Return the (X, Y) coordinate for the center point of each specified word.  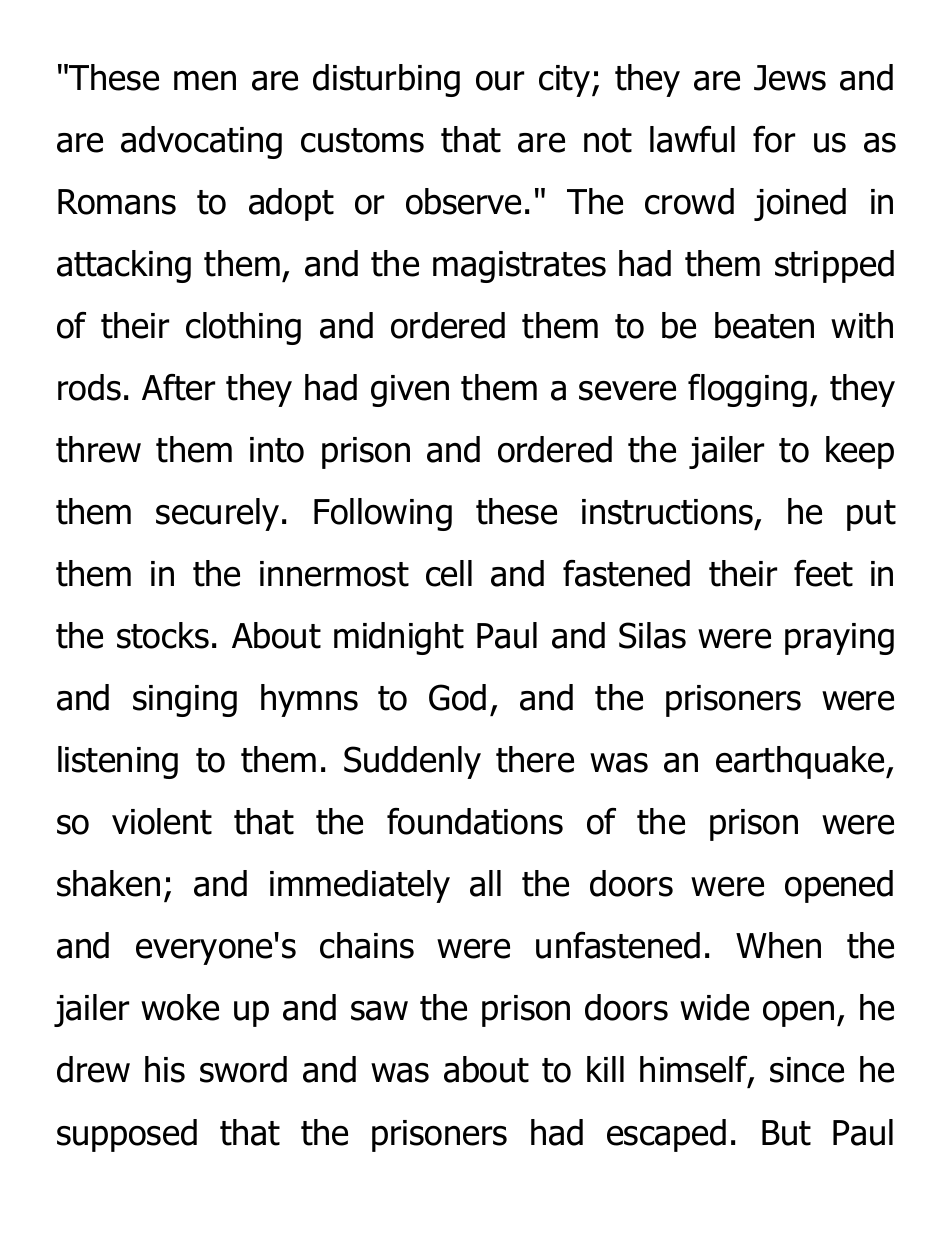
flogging (747, 390)
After (178, 387)
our (500, 81)
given (410, 391)
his (165, 1069)
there (535, 759)
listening (118, 762)
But (786, 1133)
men (205, 81)
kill (605, 1069)
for (774, 139)
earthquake (801, 762)
